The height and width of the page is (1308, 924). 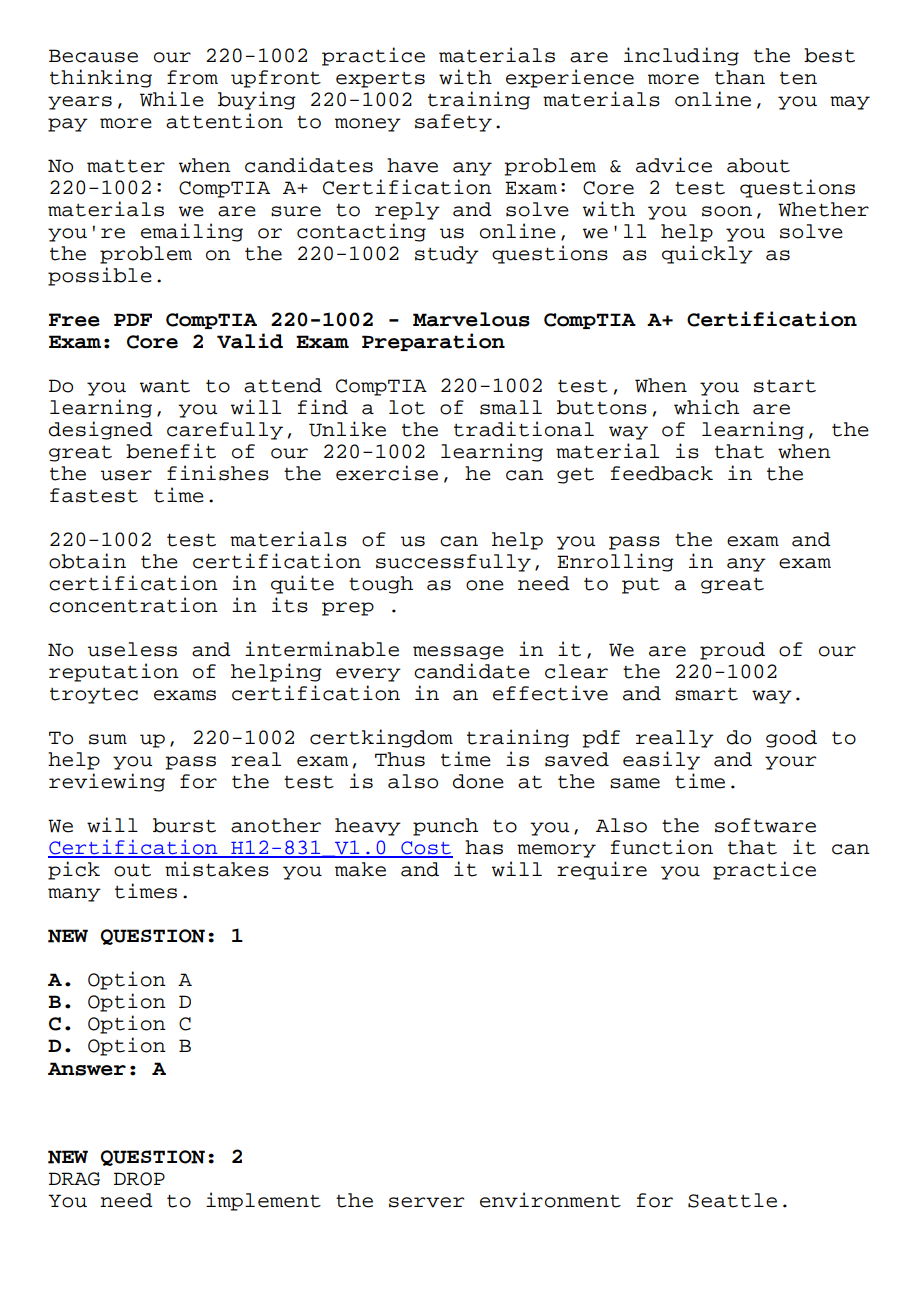 I want to click on DROP, so click(x=139, y=1179).
